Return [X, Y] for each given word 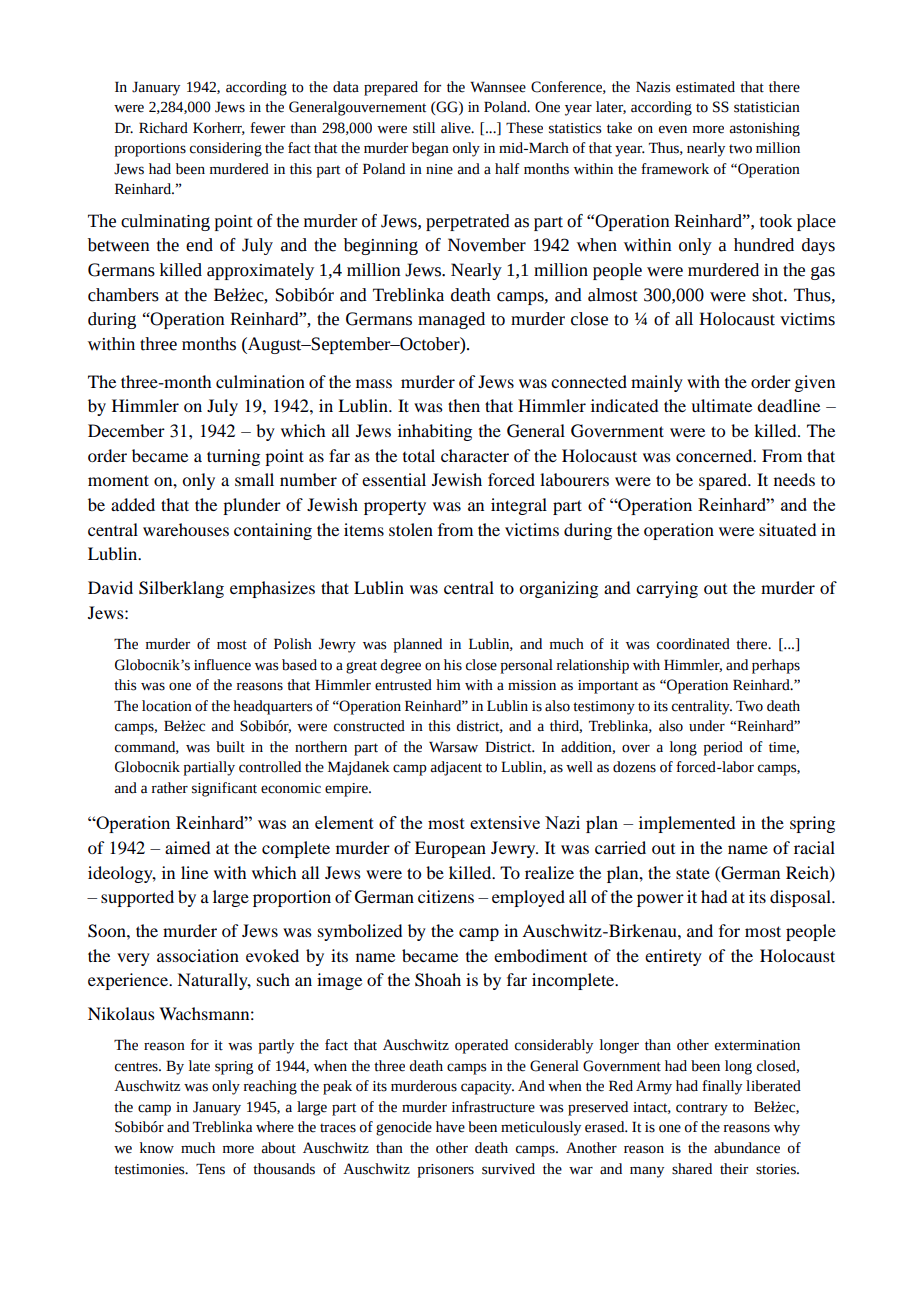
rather [170, 788]
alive [457, 128]
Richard [163, 128]
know [157, 1148]
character [475, 455]
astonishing [764, 129]
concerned [715, 455]
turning [233, 457]
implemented [687, 824]
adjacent [456, 768]
